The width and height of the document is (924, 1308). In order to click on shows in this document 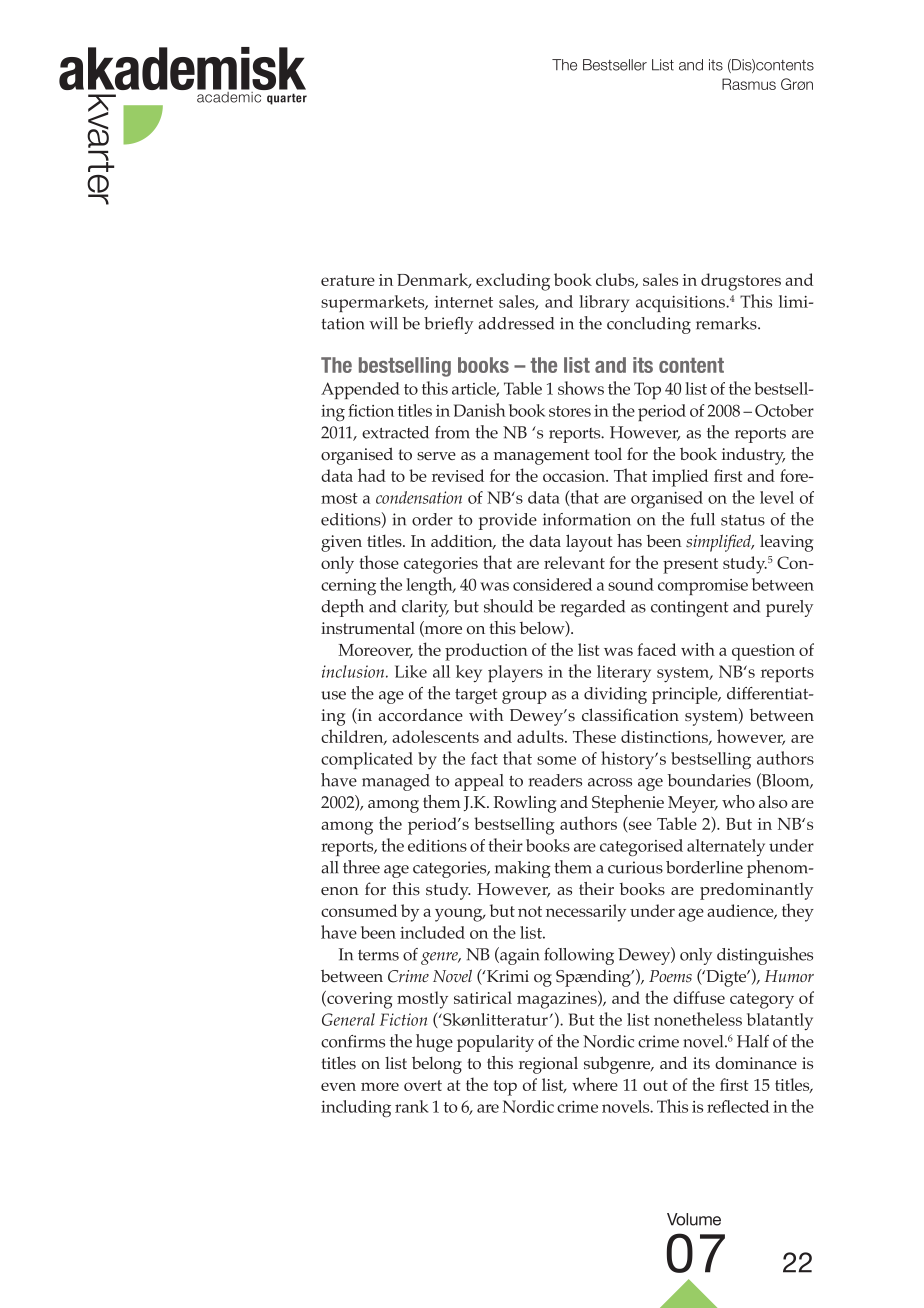, I will do `click(581, 388)`.
